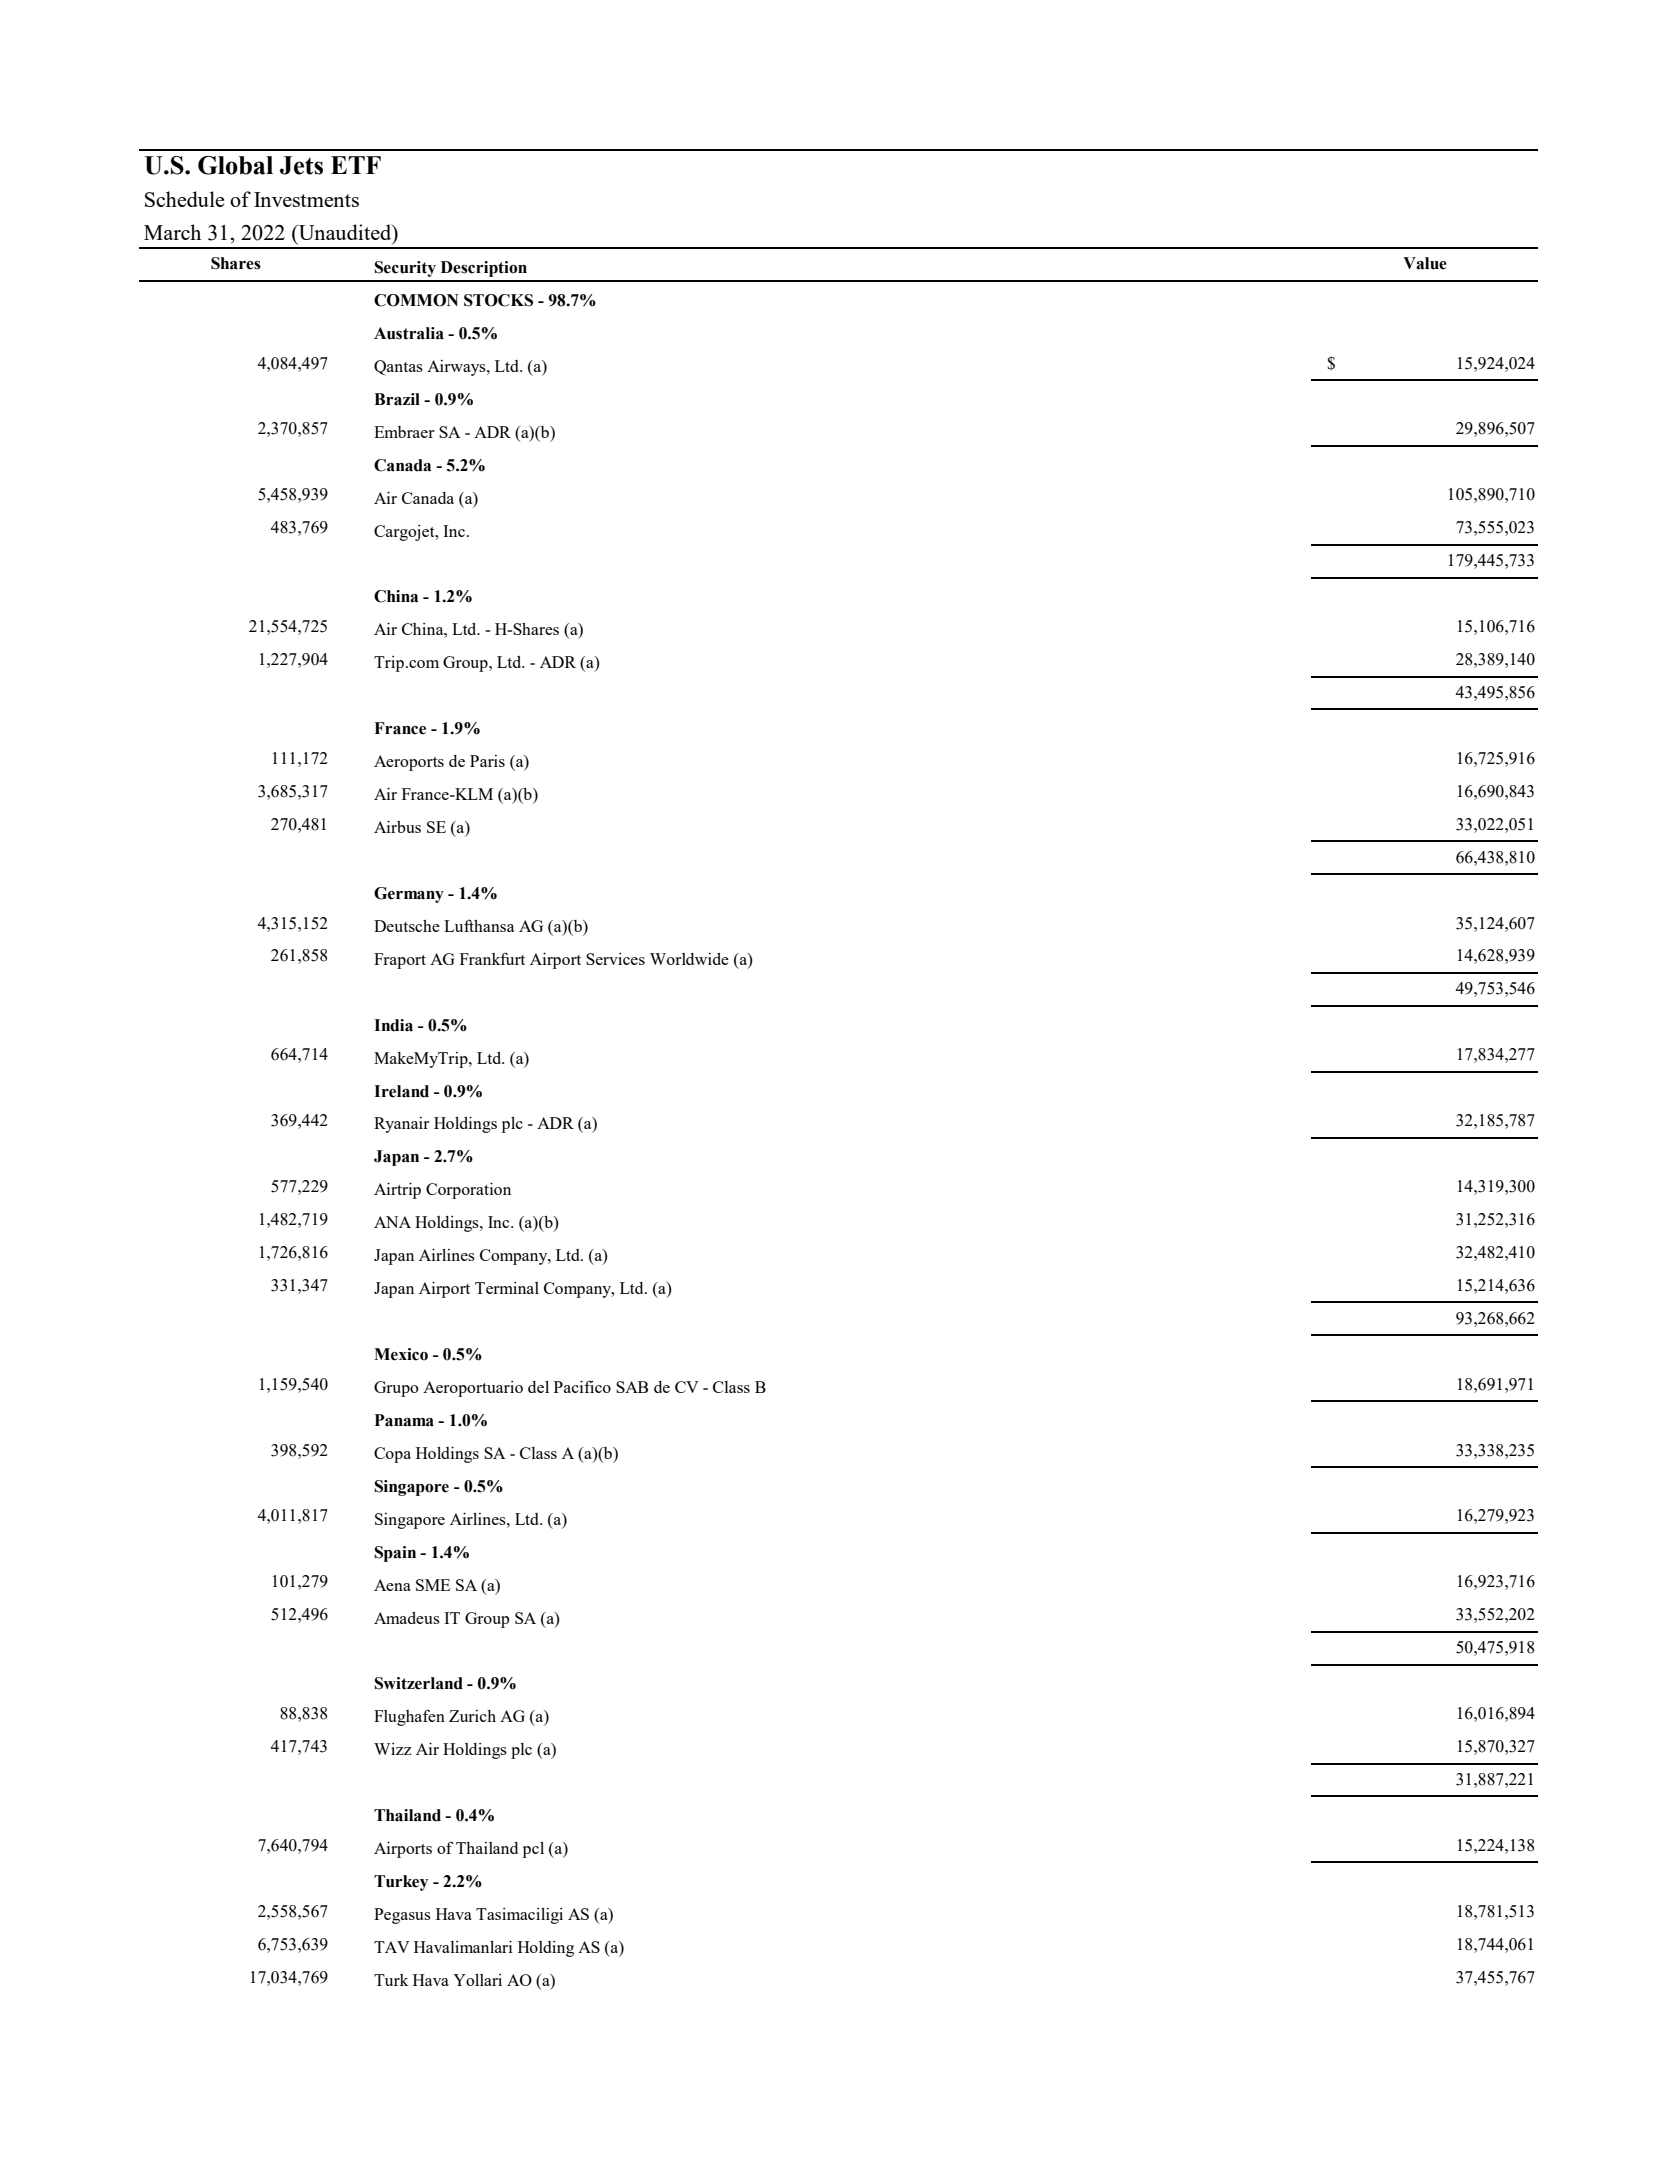  What do you see at coordinates (498, 300) in the document?
I see `STOCKS` at bounding box center [498, 300].
